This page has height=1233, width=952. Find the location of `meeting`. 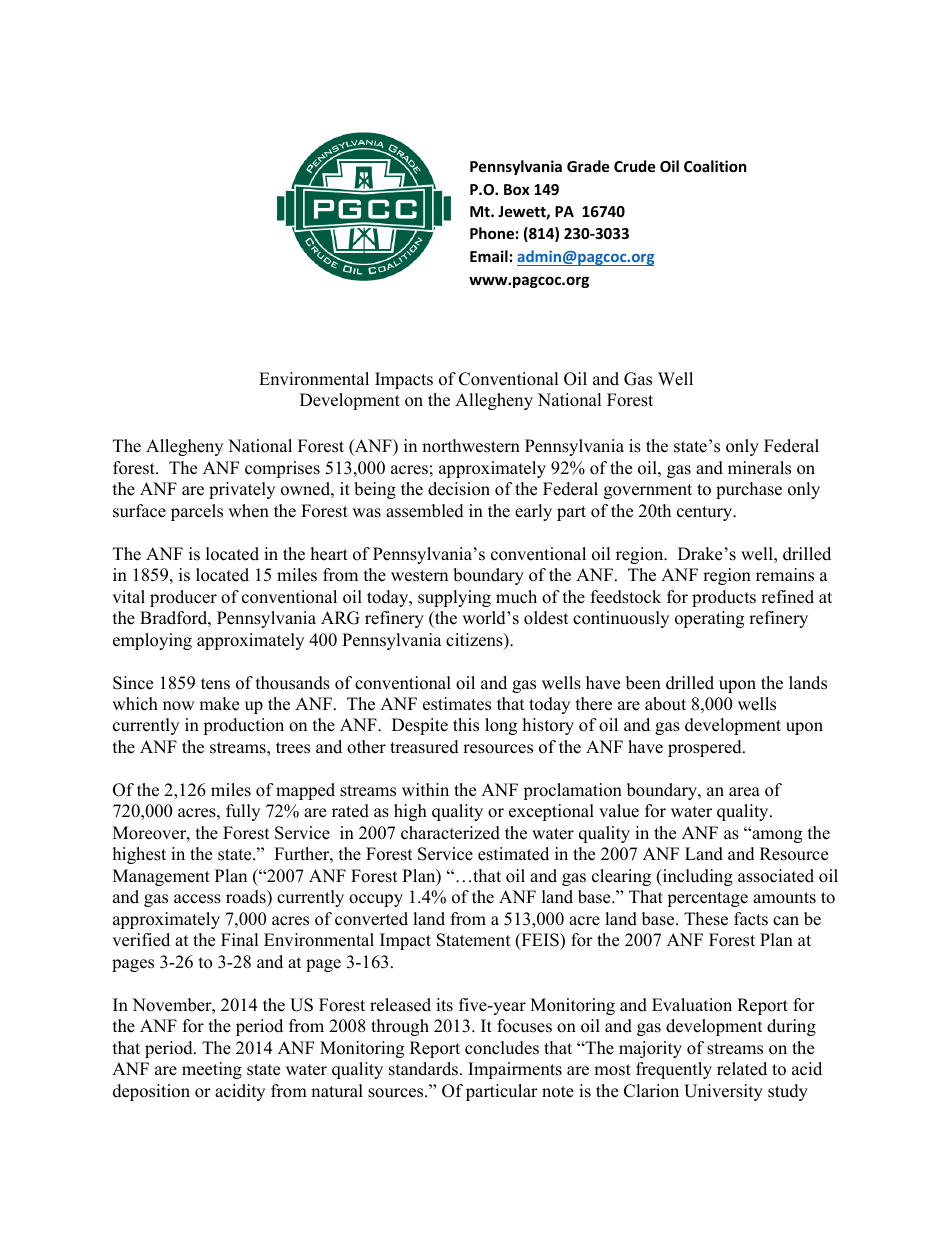

meeting is located at coordinates (212, 1070).
